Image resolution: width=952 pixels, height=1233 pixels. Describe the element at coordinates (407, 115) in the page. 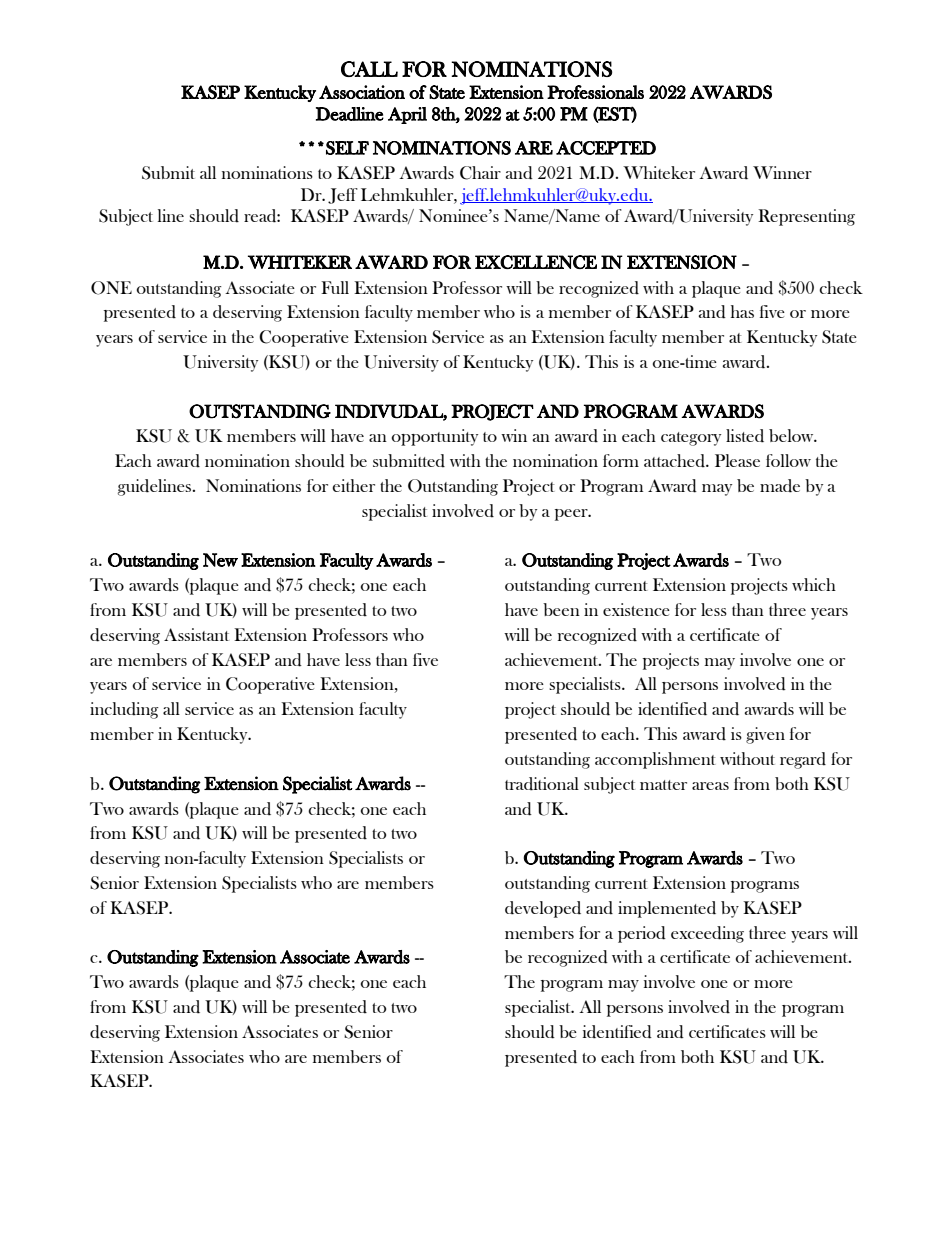

I see `April` at that location.
